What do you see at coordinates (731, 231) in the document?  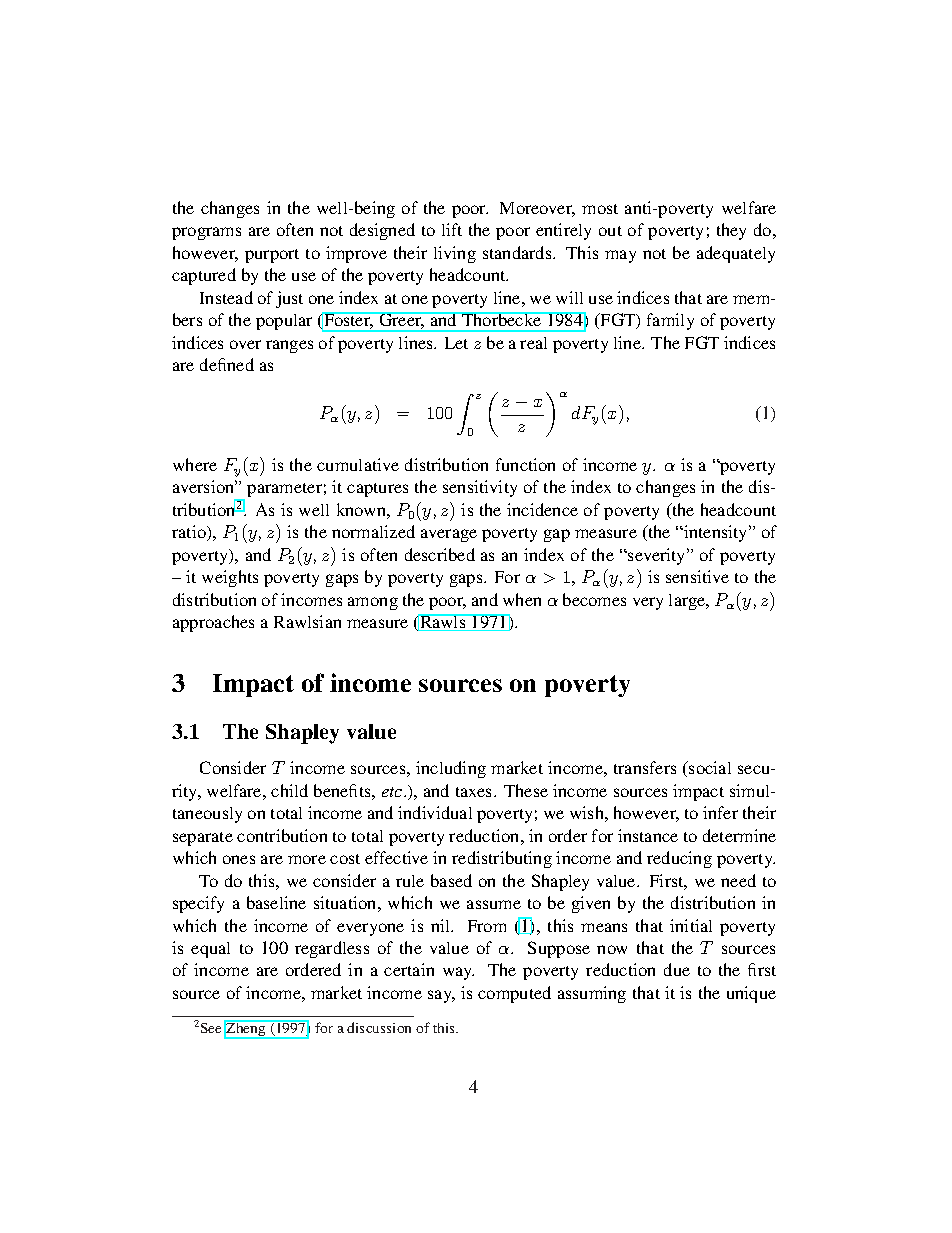 I see `they` at bounding box center [731, 231].
